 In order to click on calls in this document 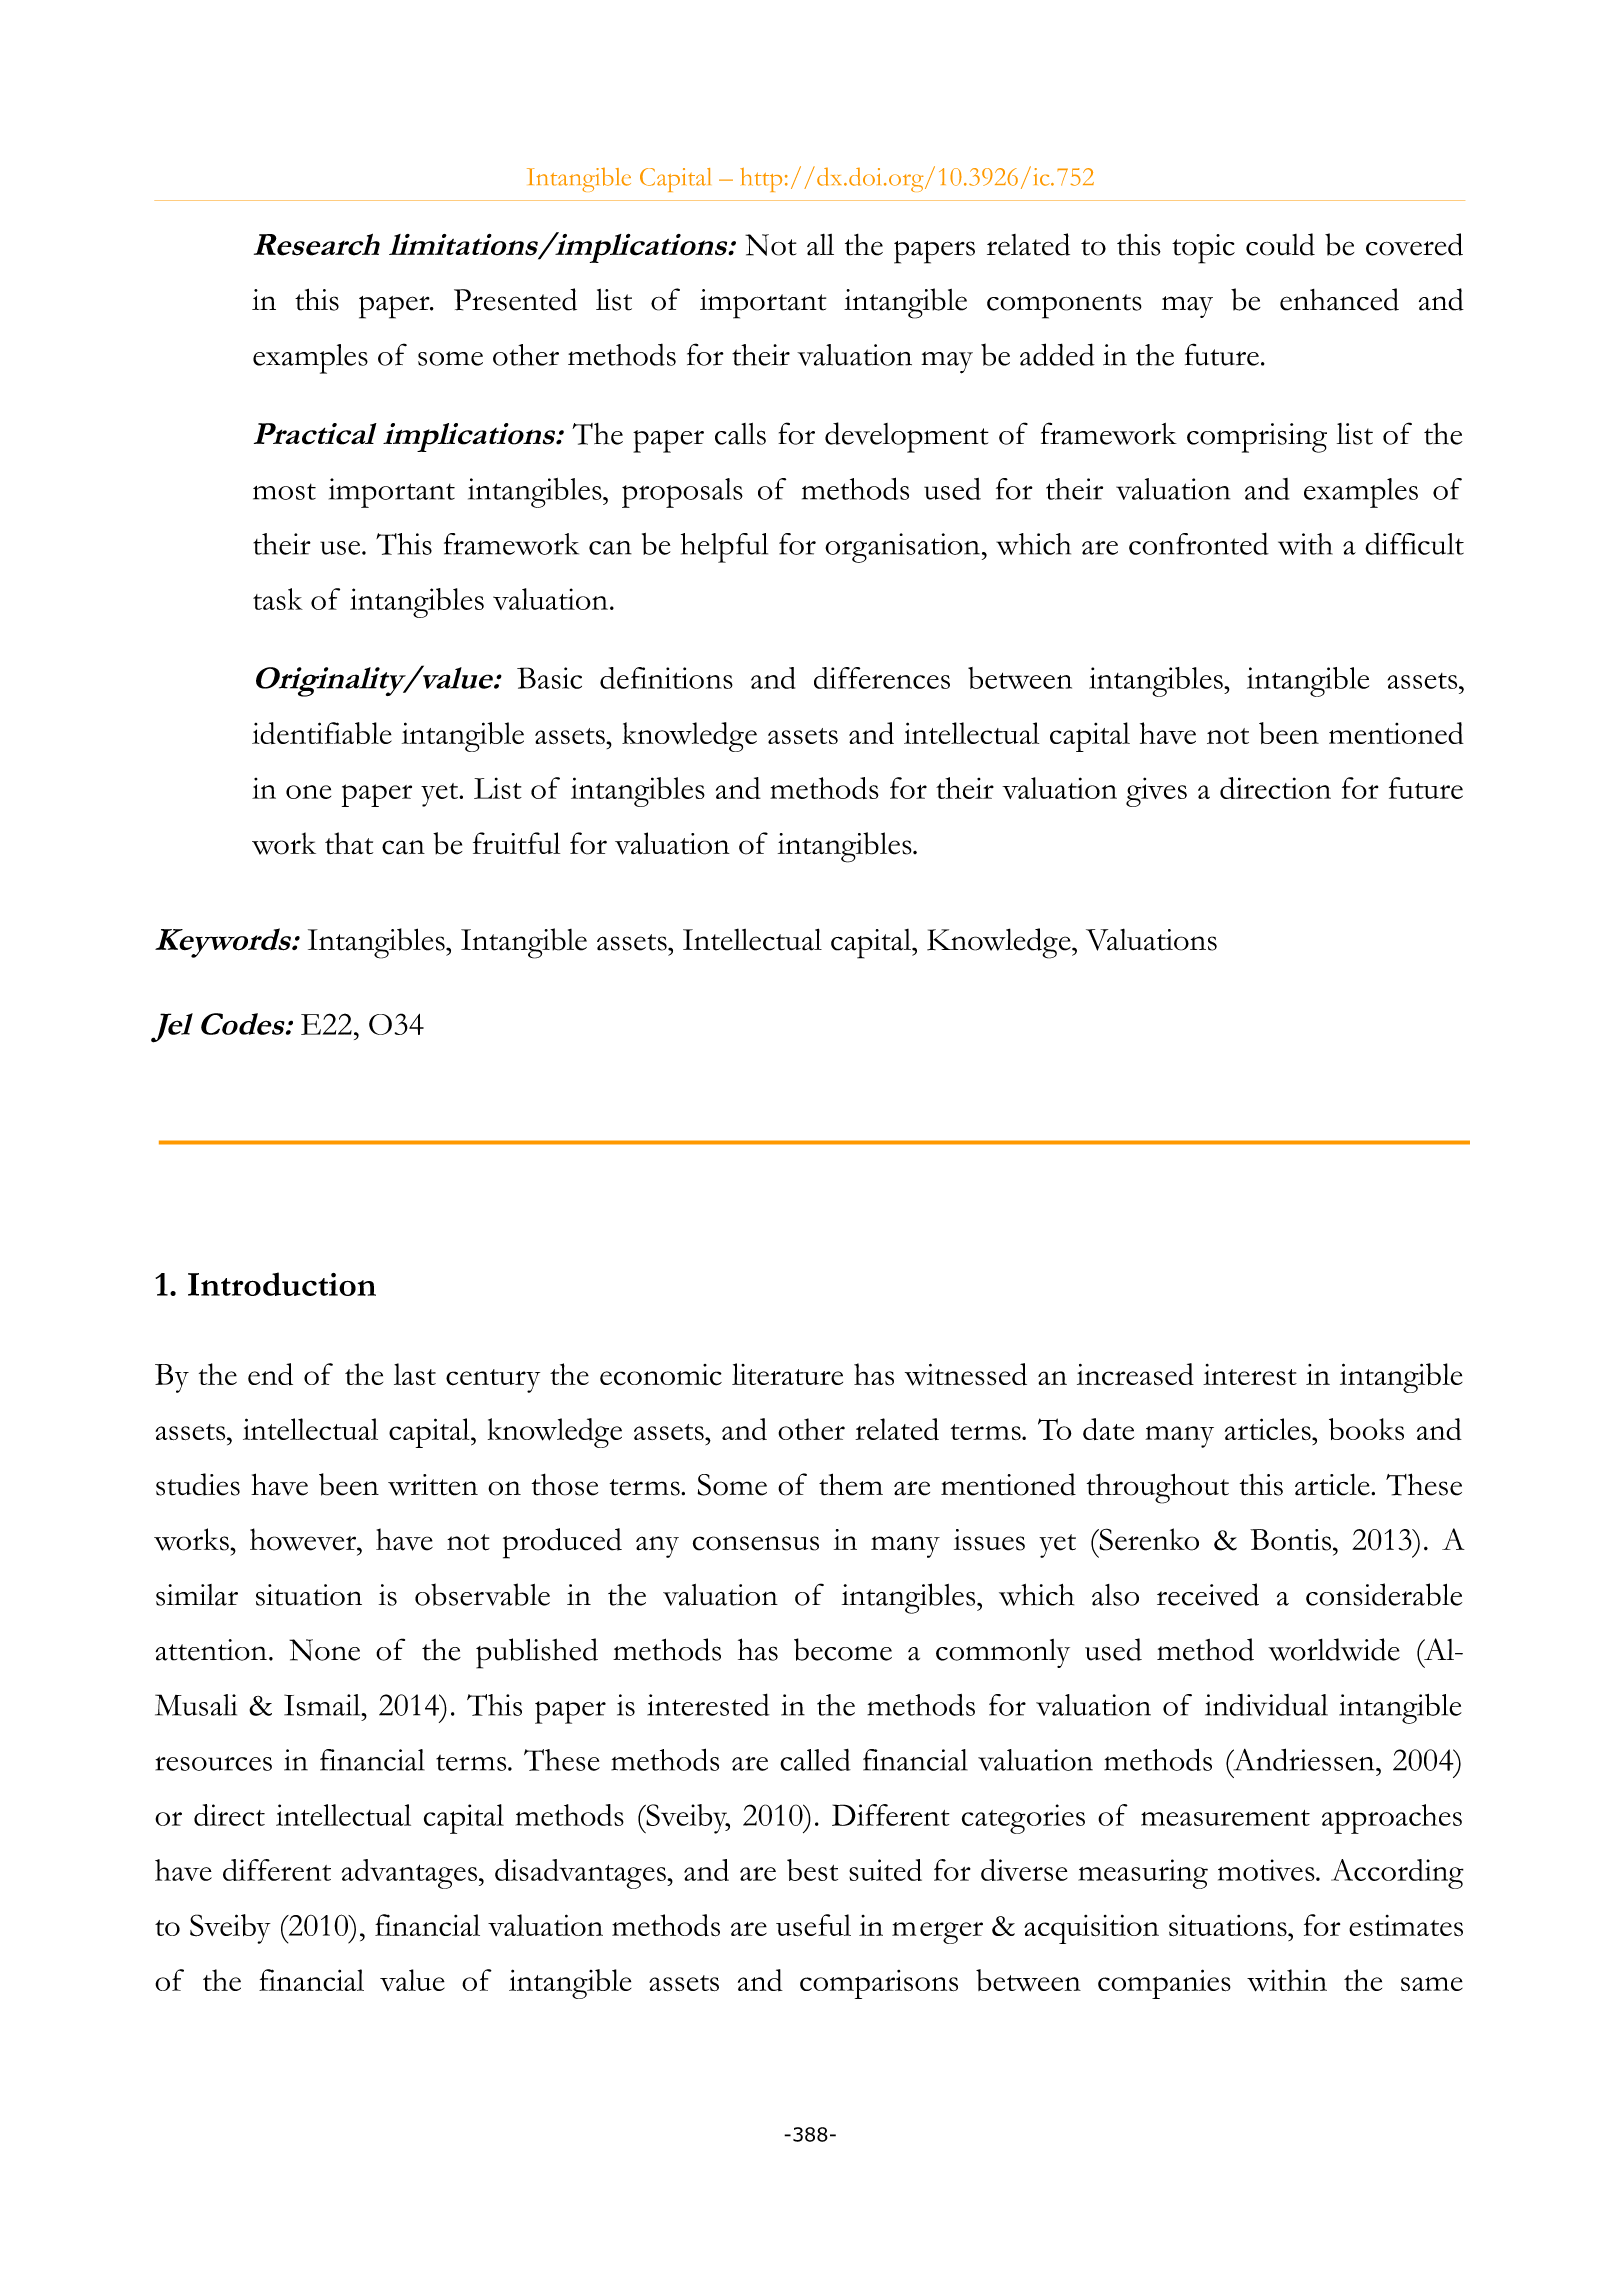, I will do `click(740, 434)`.
